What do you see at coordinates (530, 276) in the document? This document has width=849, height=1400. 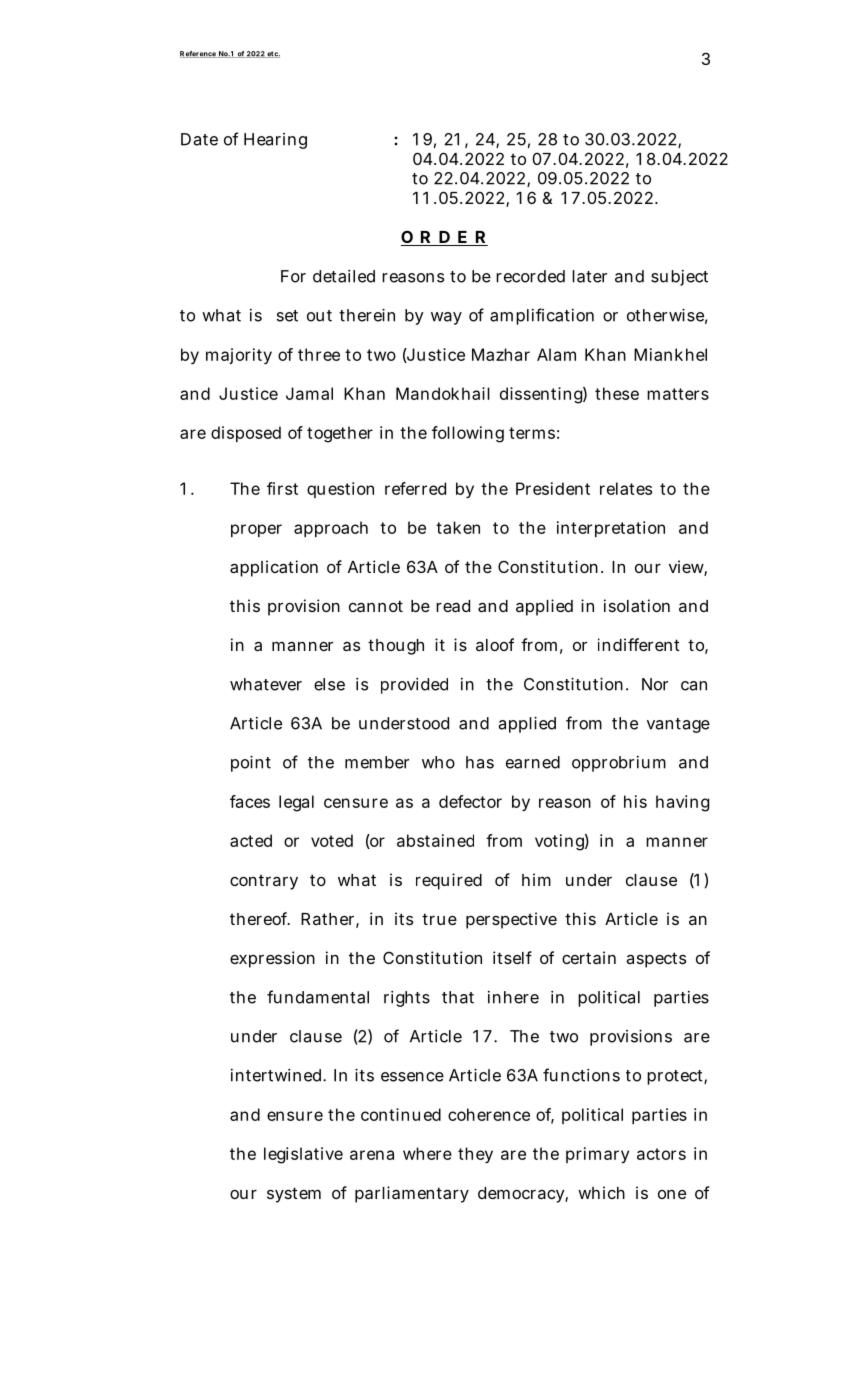 I see `recorded` at bounding box center [530, 276].
